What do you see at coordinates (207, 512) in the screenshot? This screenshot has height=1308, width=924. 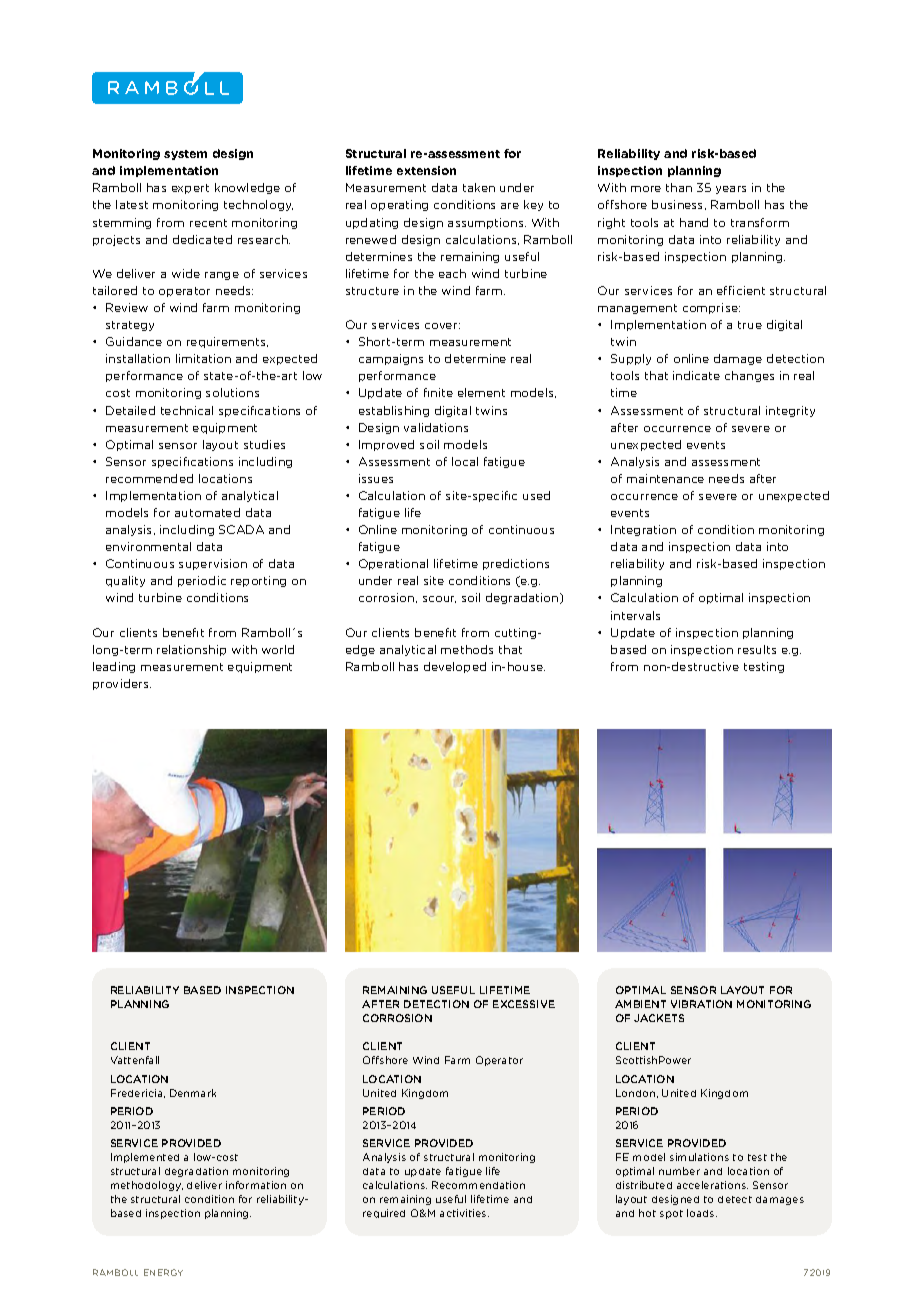 I see `automated` at bounding box center [207, 512].
